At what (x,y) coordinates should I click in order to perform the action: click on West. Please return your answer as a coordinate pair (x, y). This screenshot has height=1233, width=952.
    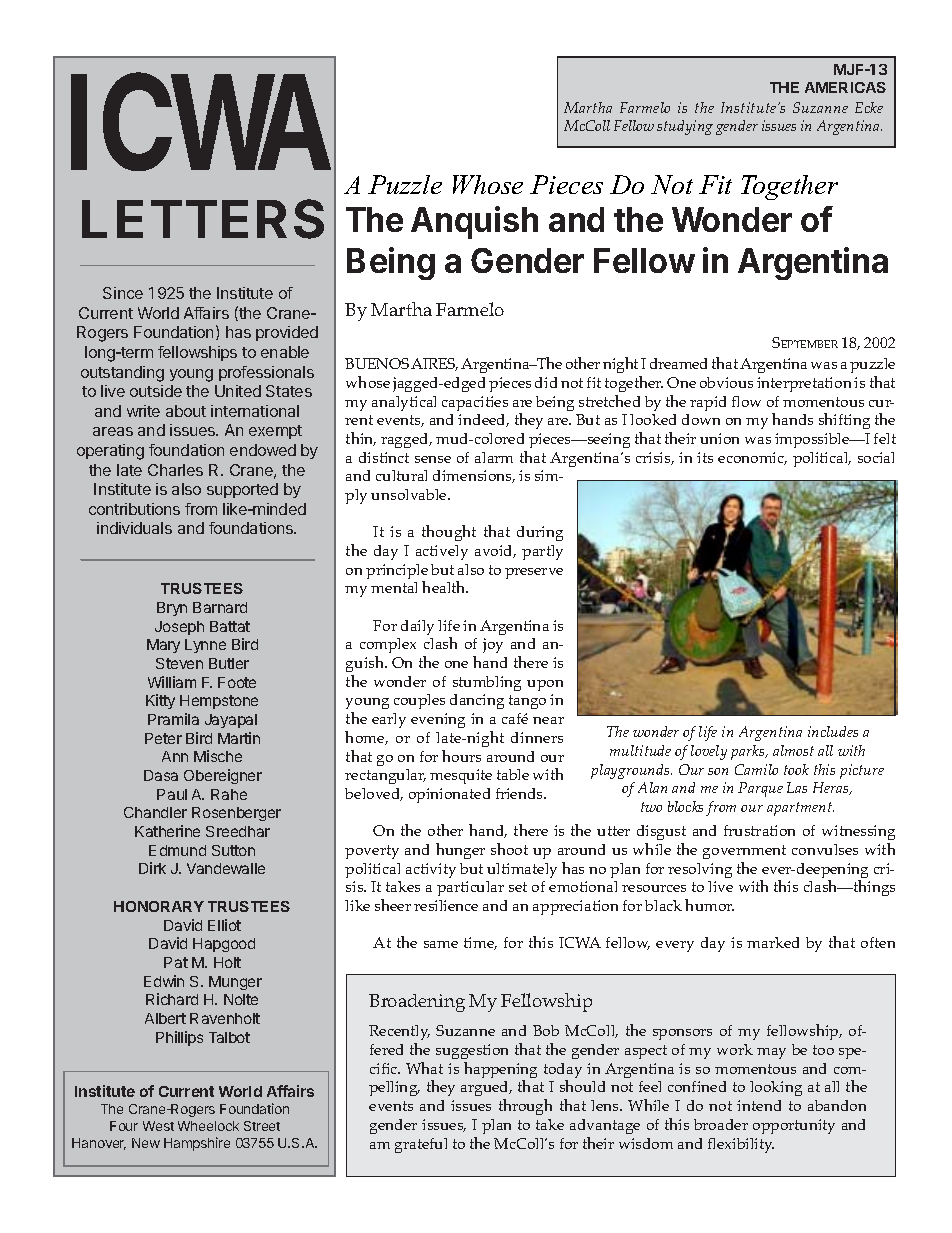
    Looking at the image, I should click on (158, 1126).
